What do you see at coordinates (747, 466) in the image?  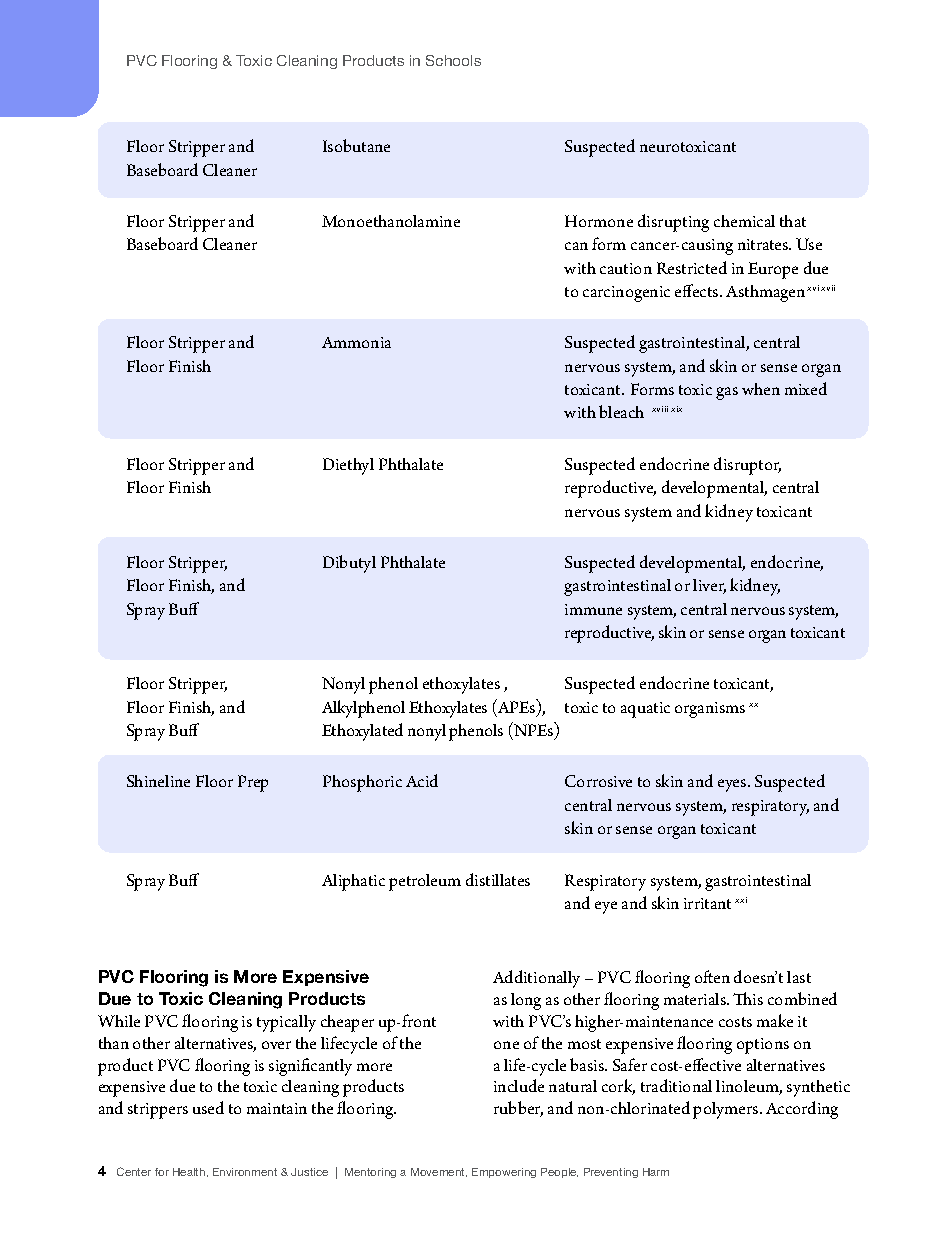 I see `disruptor` at bounding box center [747, 466].
